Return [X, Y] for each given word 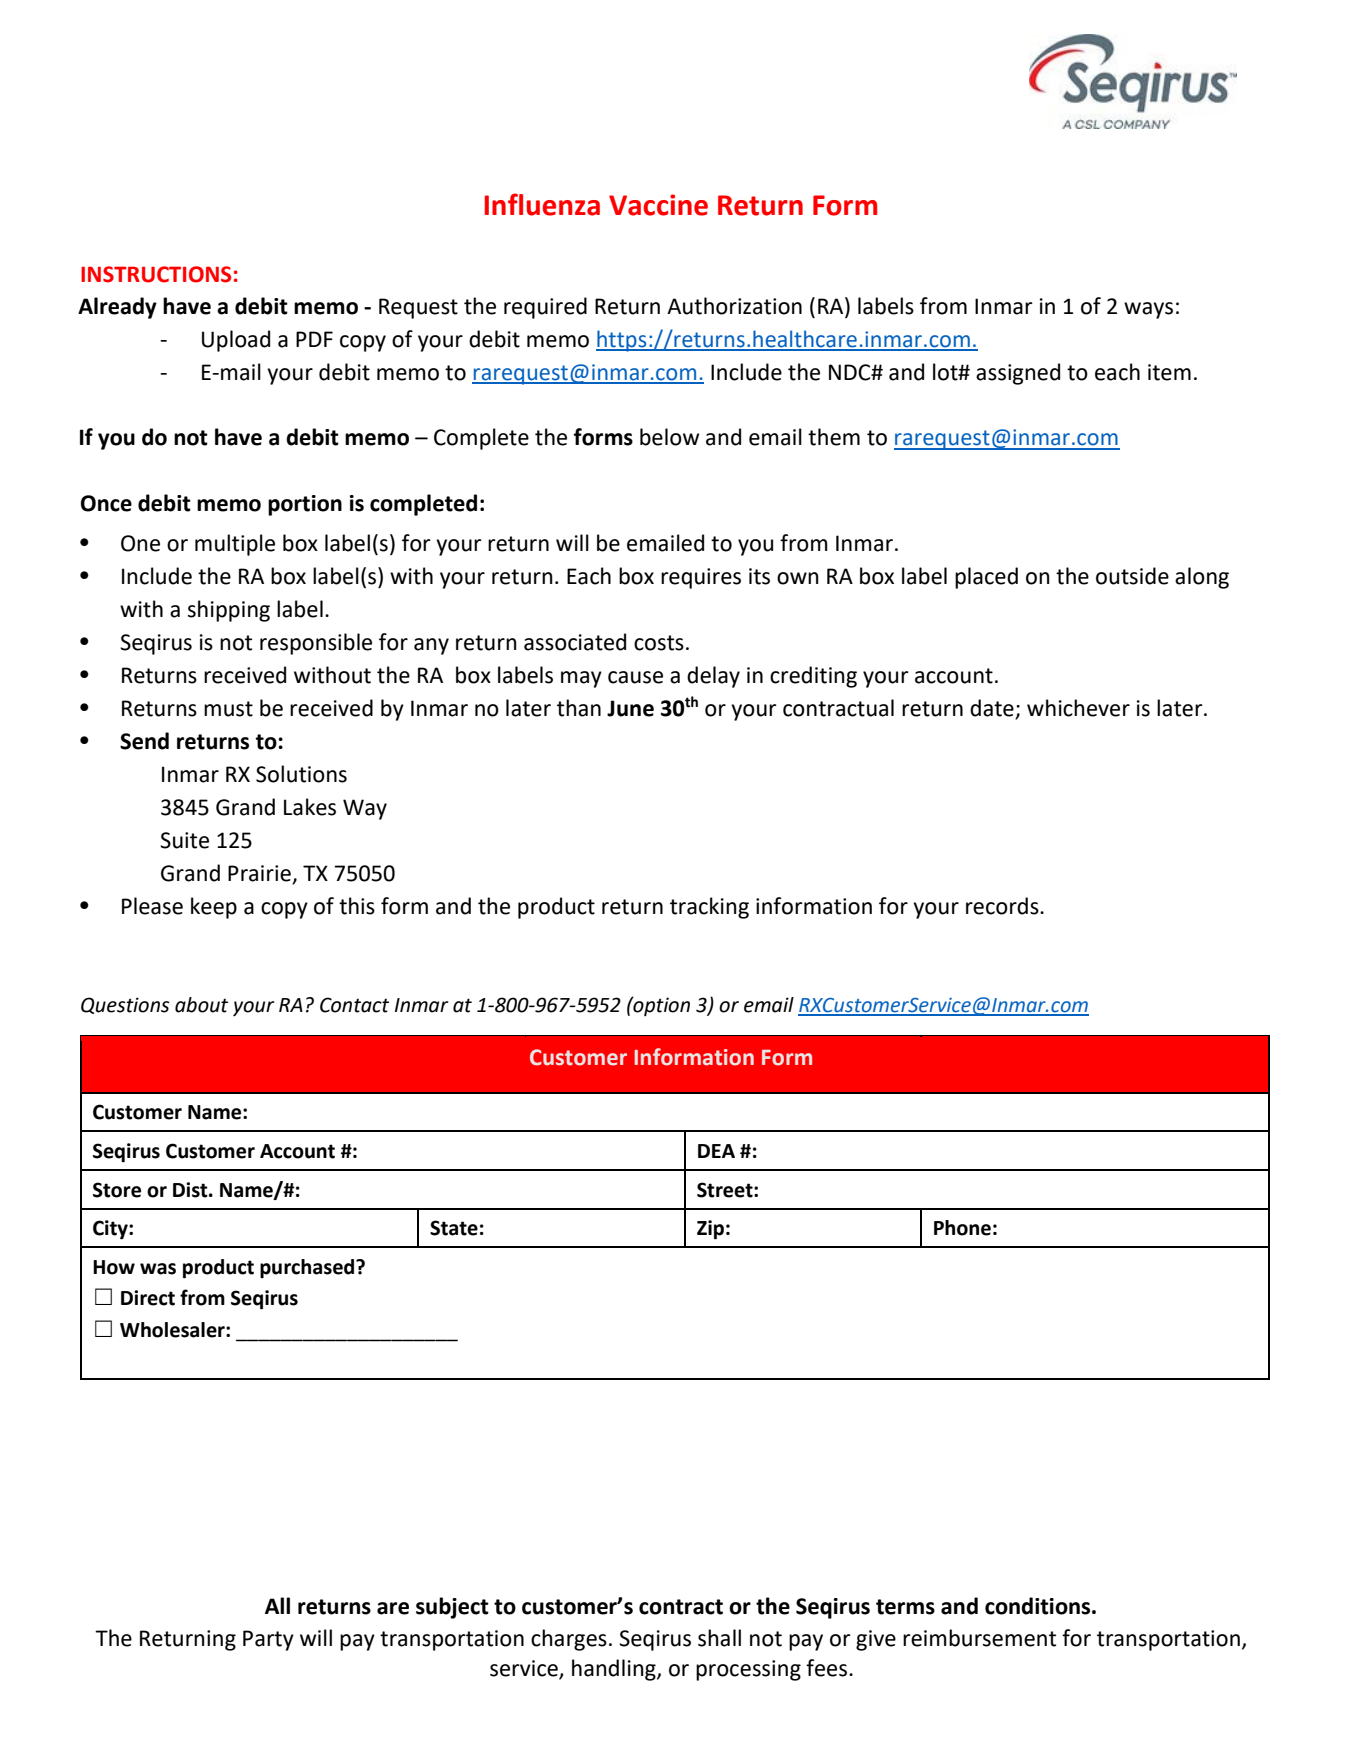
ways [1148, 310]
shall [719, 1638]
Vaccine [658, 205]
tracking [709, 908]
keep [214, 908]
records [1003, 906]
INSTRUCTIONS [156, 274]
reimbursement [979, 1638]
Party [268, 1640]
